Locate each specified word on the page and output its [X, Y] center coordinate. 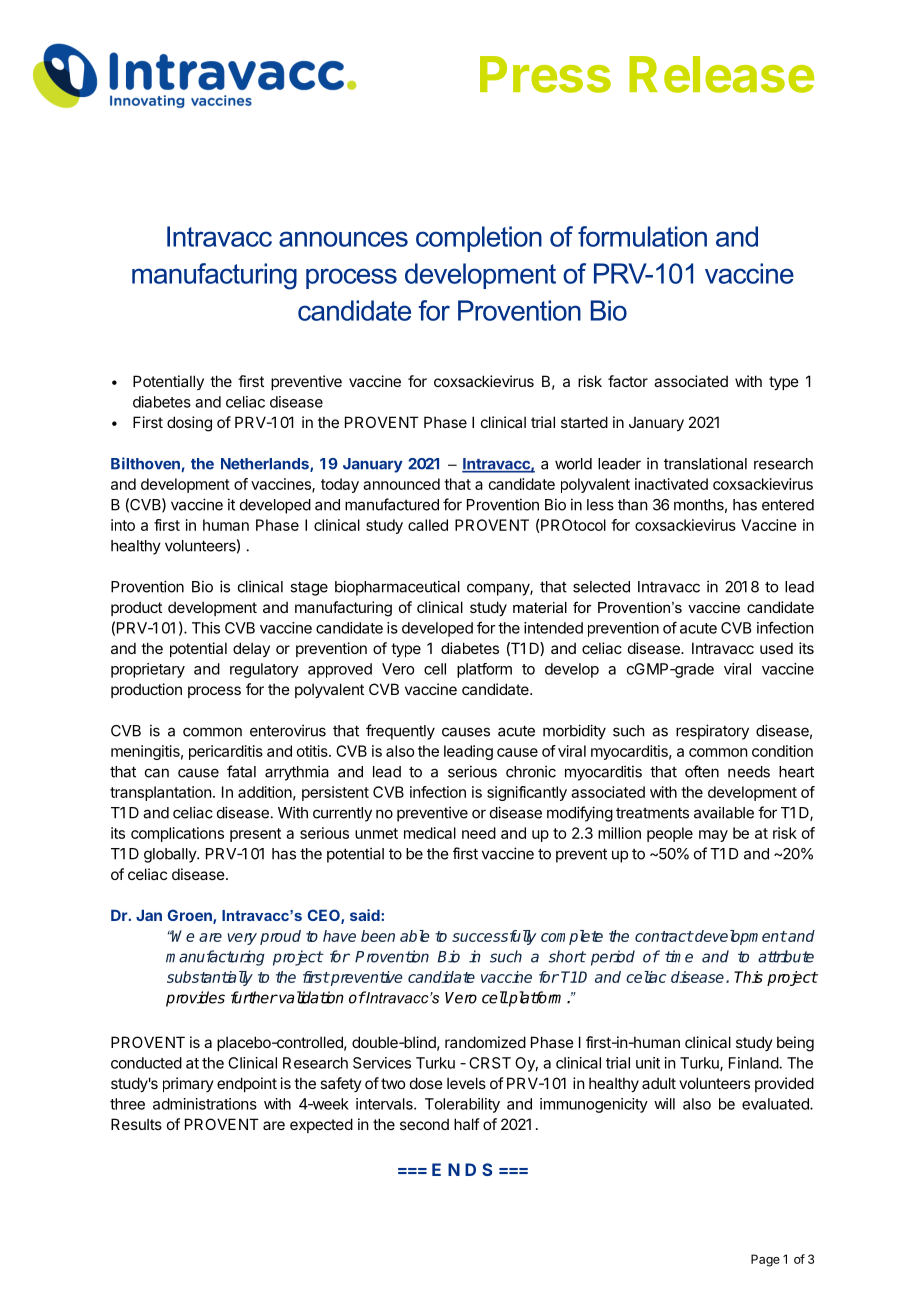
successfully [494, 937]
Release [721, 74]
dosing [189, 424]
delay [251, 649]
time [679, 956]
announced [401, 484]
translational [705, 463]
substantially [210, 978]
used [776, 648]
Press [545, 74]
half [467, 1124]
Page [765, 1260]
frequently [400, 732]
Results [136, 1124]
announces [343, 239]
